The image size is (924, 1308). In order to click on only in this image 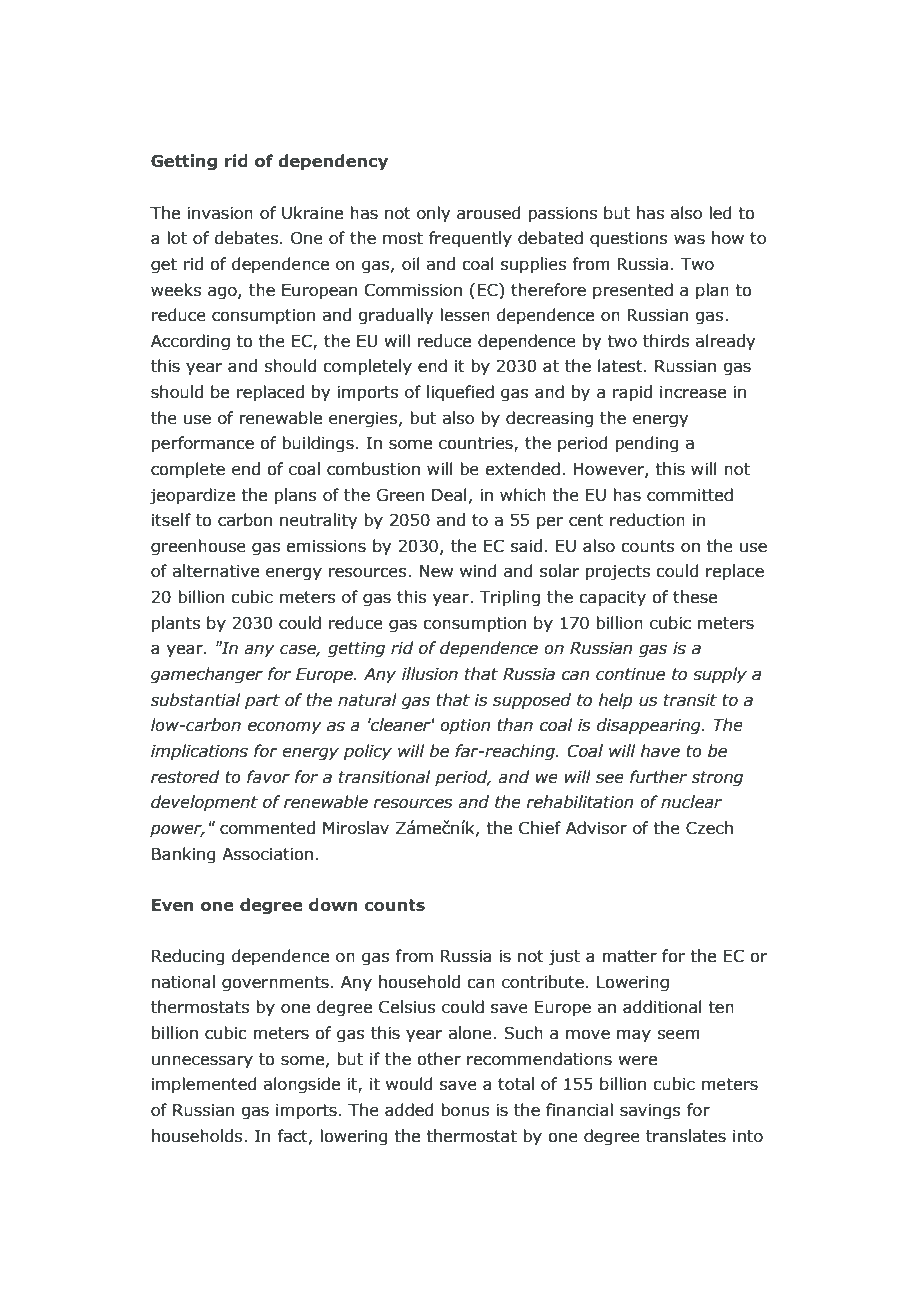, I will do `click(433, 214)`.
